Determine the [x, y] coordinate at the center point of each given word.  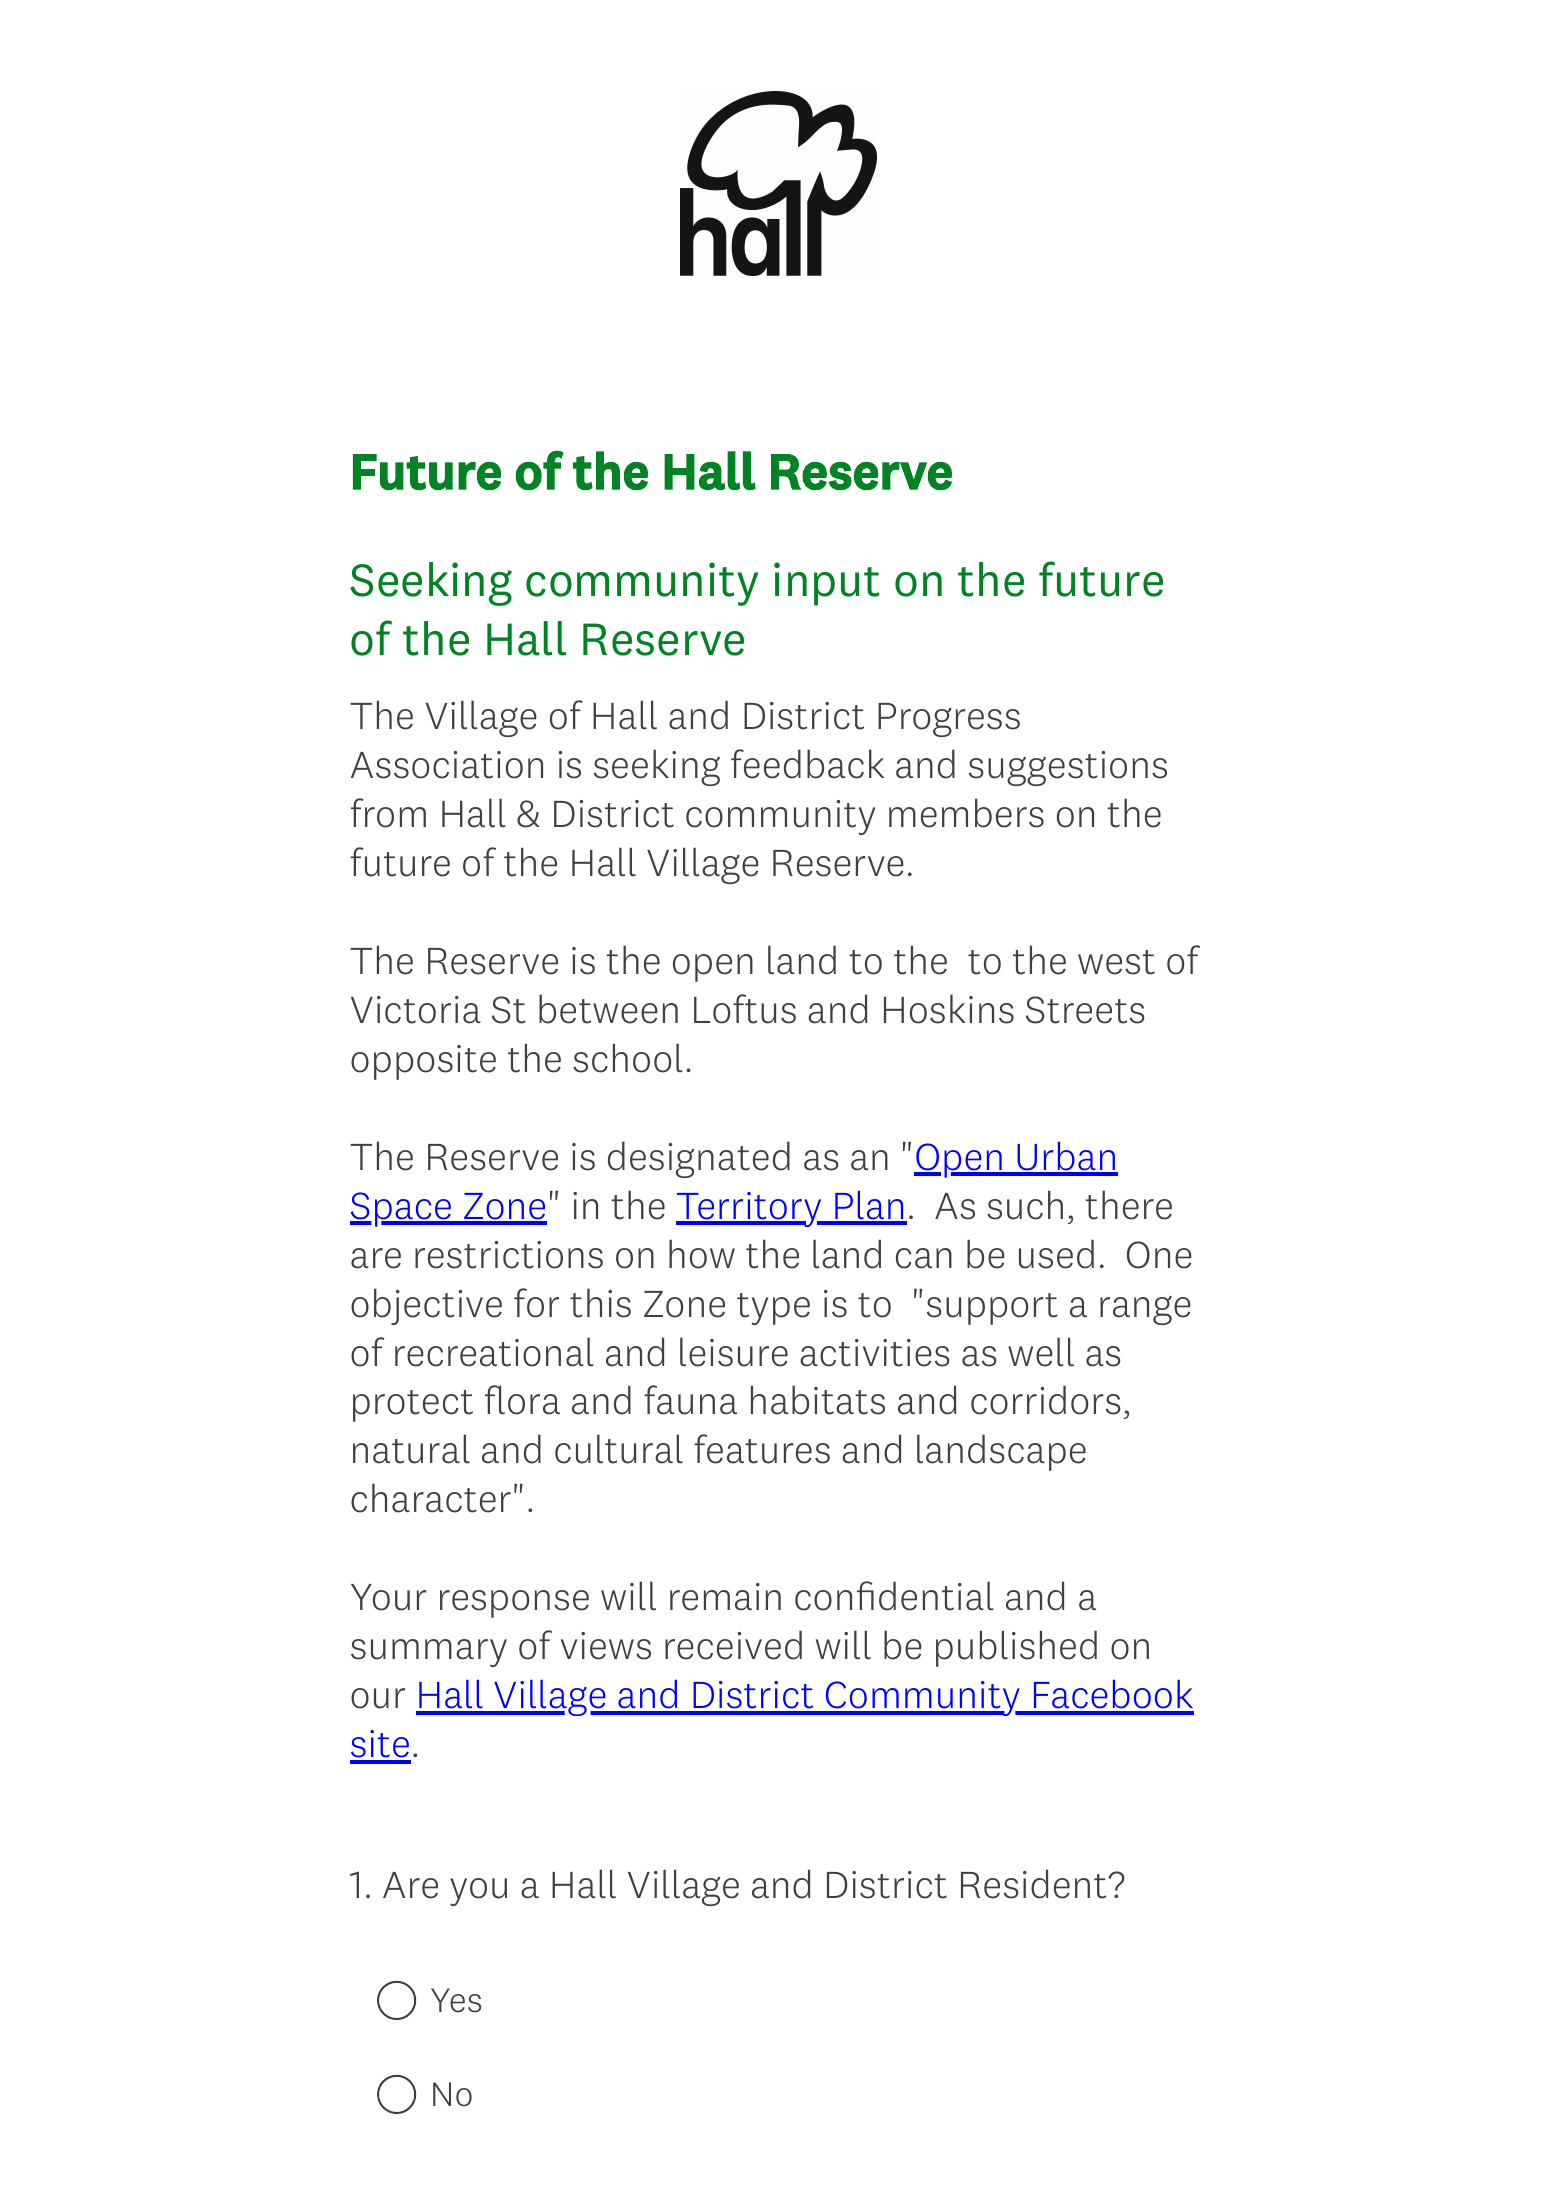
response [514, 1604]
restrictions [509, 1255]
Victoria [416, 1010]
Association [447, 765]
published [1016, 1648]
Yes [456, 2000]
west [1116, 962]
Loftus [745, 1009]
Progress [949, 720]
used [1056, 1254]
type [773, 1309]
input [827, 584]
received [733, 1645]
